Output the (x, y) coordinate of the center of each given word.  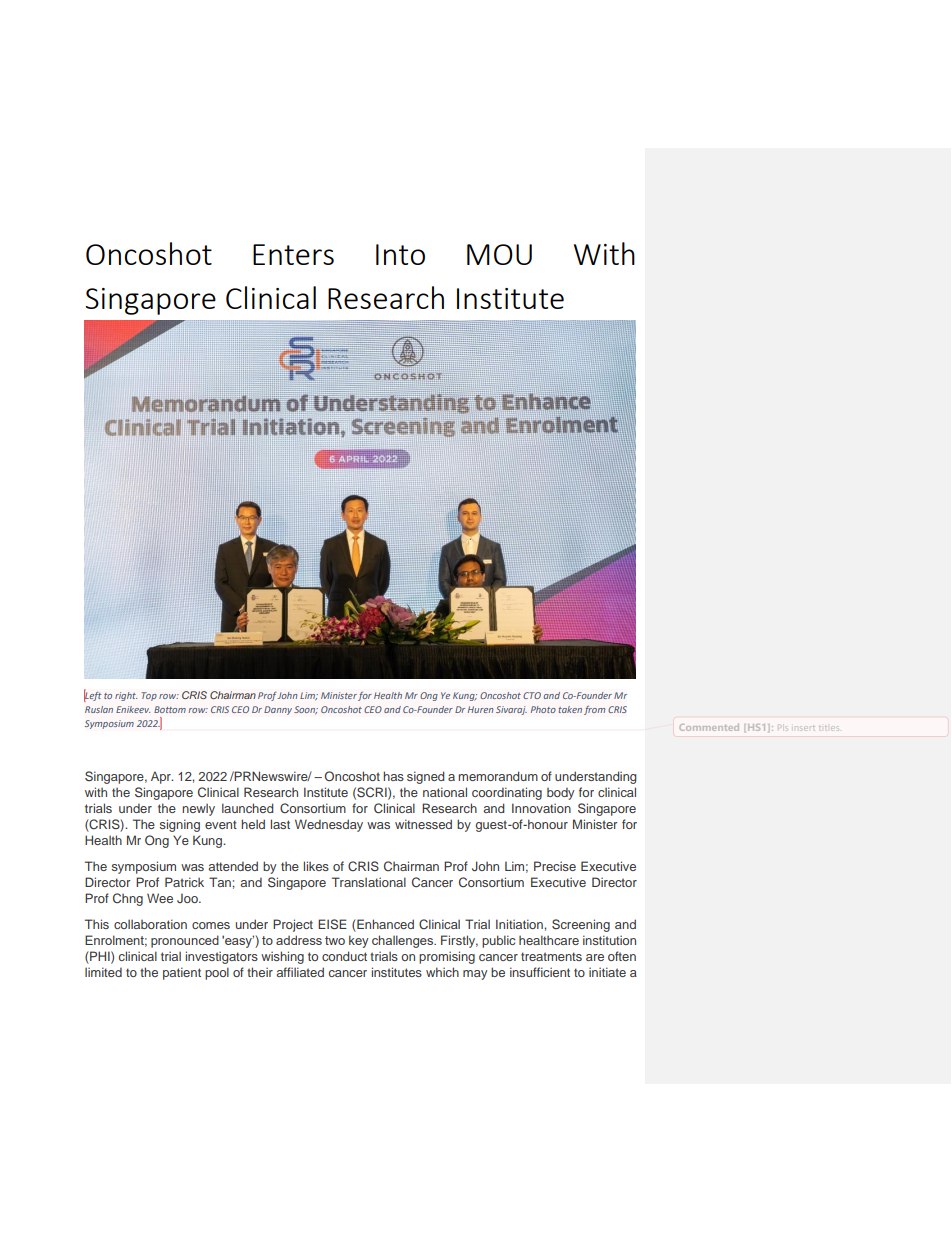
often (622, 956)
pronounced (185, 941)
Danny (278, 710)
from (594, 710)
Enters (293, 254)
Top (149, 696)
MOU (499, 254)
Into (400, 254)
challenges (404, 941)
